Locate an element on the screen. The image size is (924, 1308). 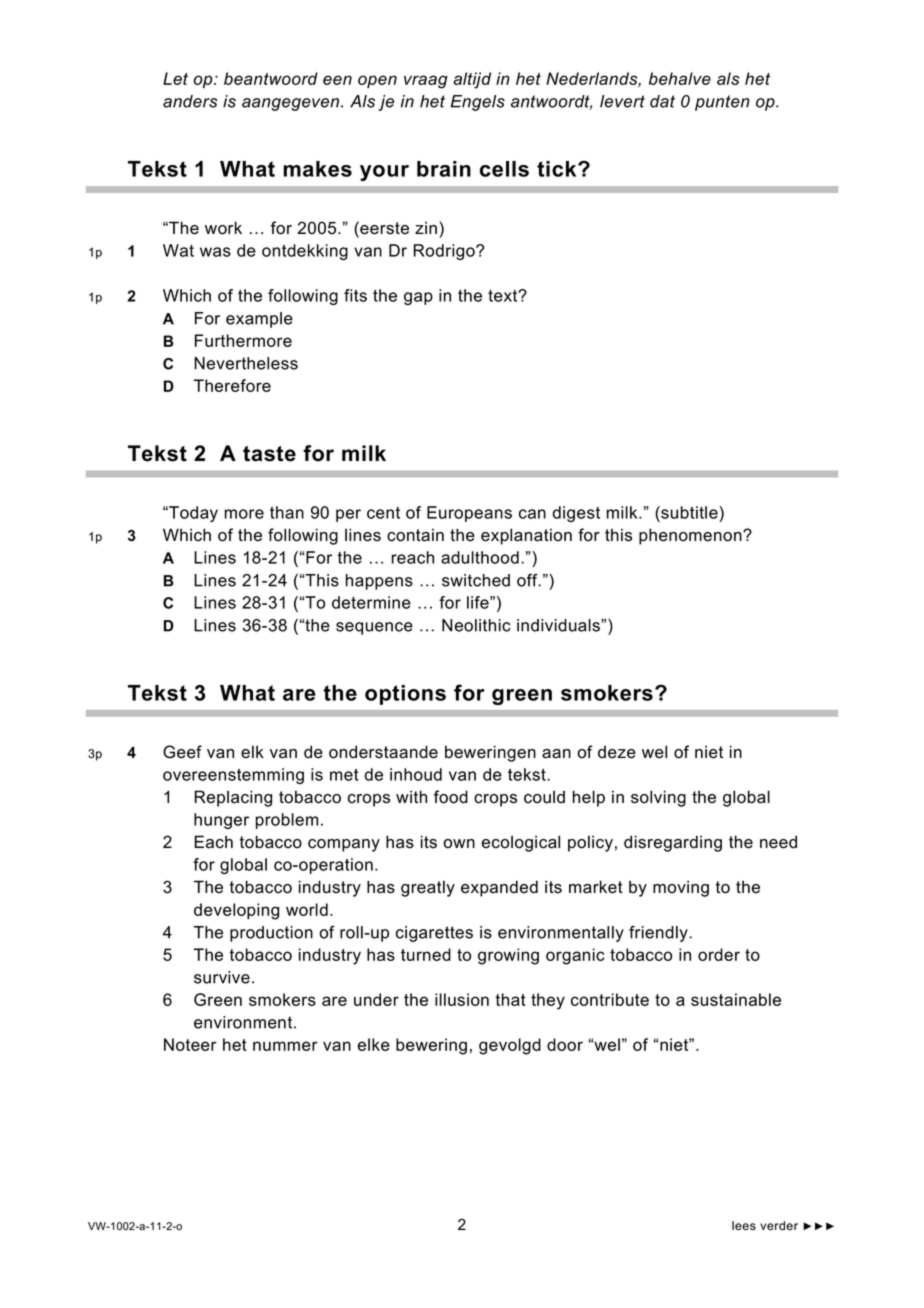
anders is located at coordinates (190, 101).
